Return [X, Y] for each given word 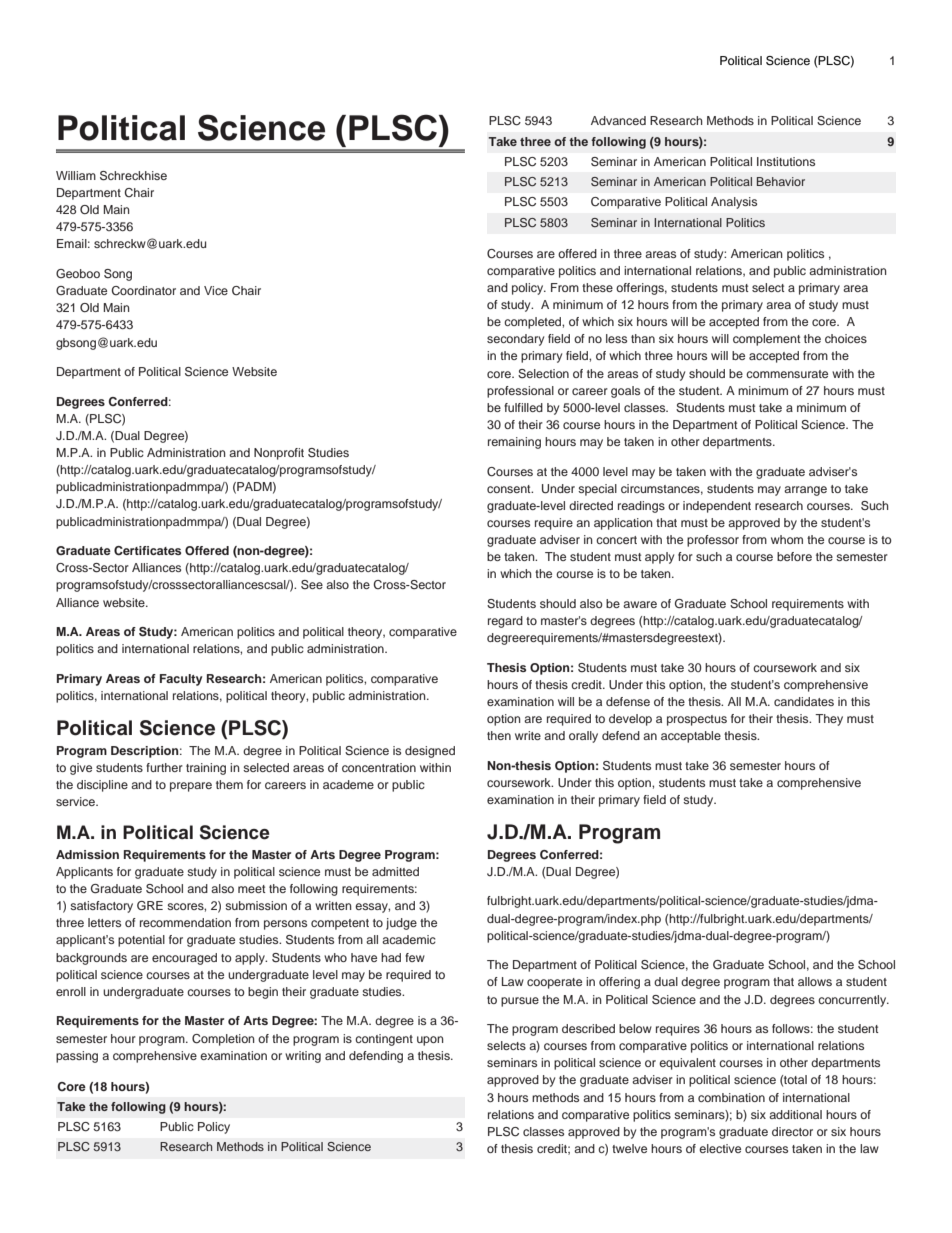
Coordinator [143, 290]
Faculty [181, 680]
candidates [804, 701]
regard [505, 622]
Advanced [618, 120]
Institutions [786, 161]
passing [77, 1057]
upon [430, 1041]
